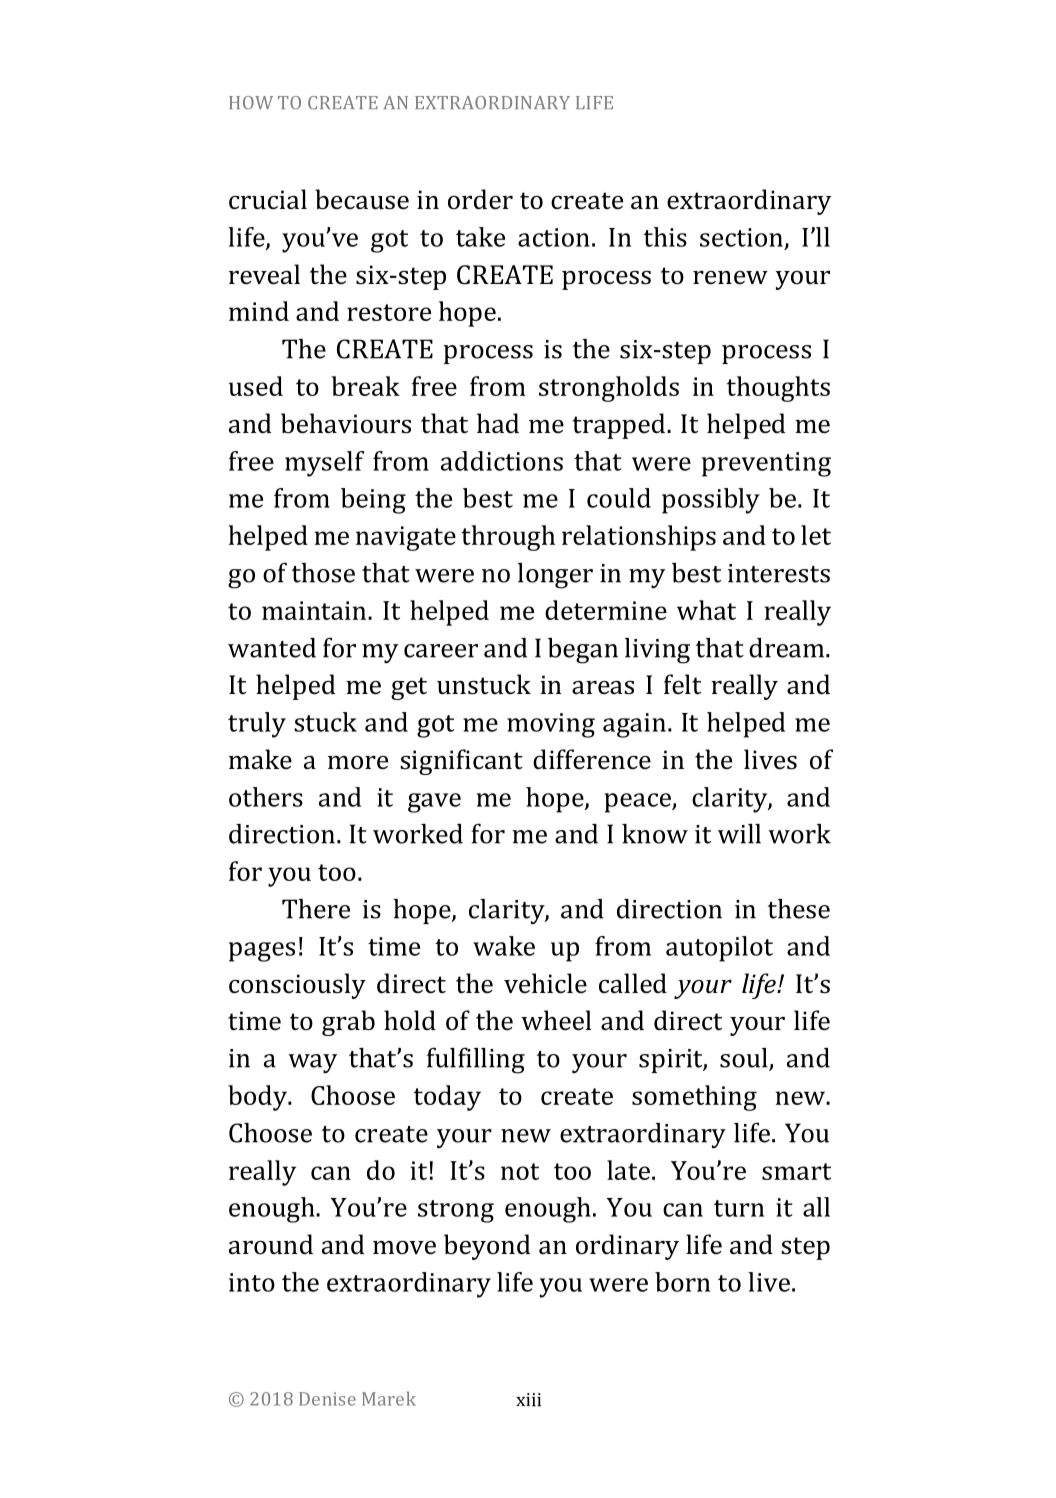  I want to click on interests, so click(779, 573).
